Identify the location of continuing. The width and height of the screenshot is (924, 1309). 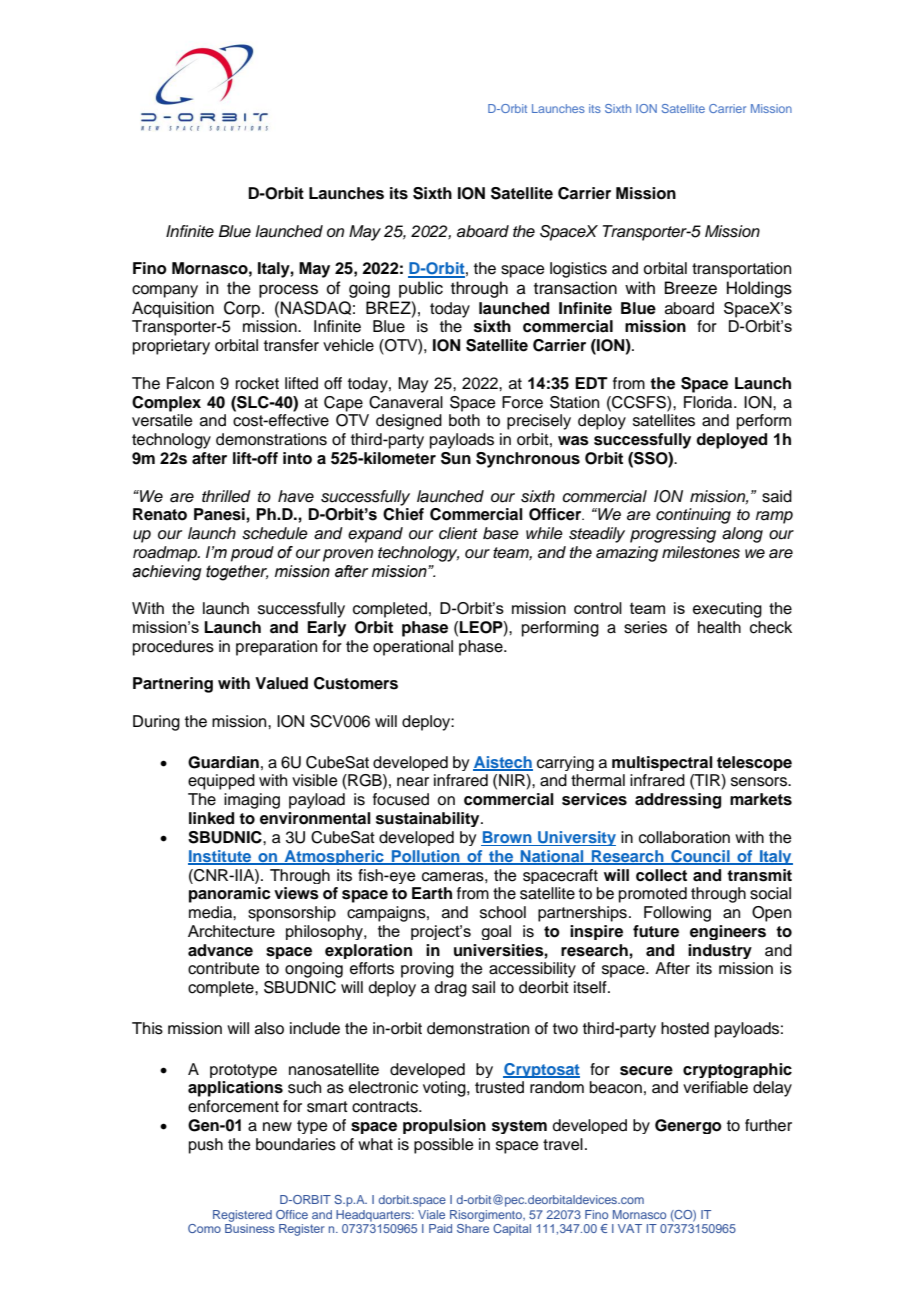
(693, 516).
